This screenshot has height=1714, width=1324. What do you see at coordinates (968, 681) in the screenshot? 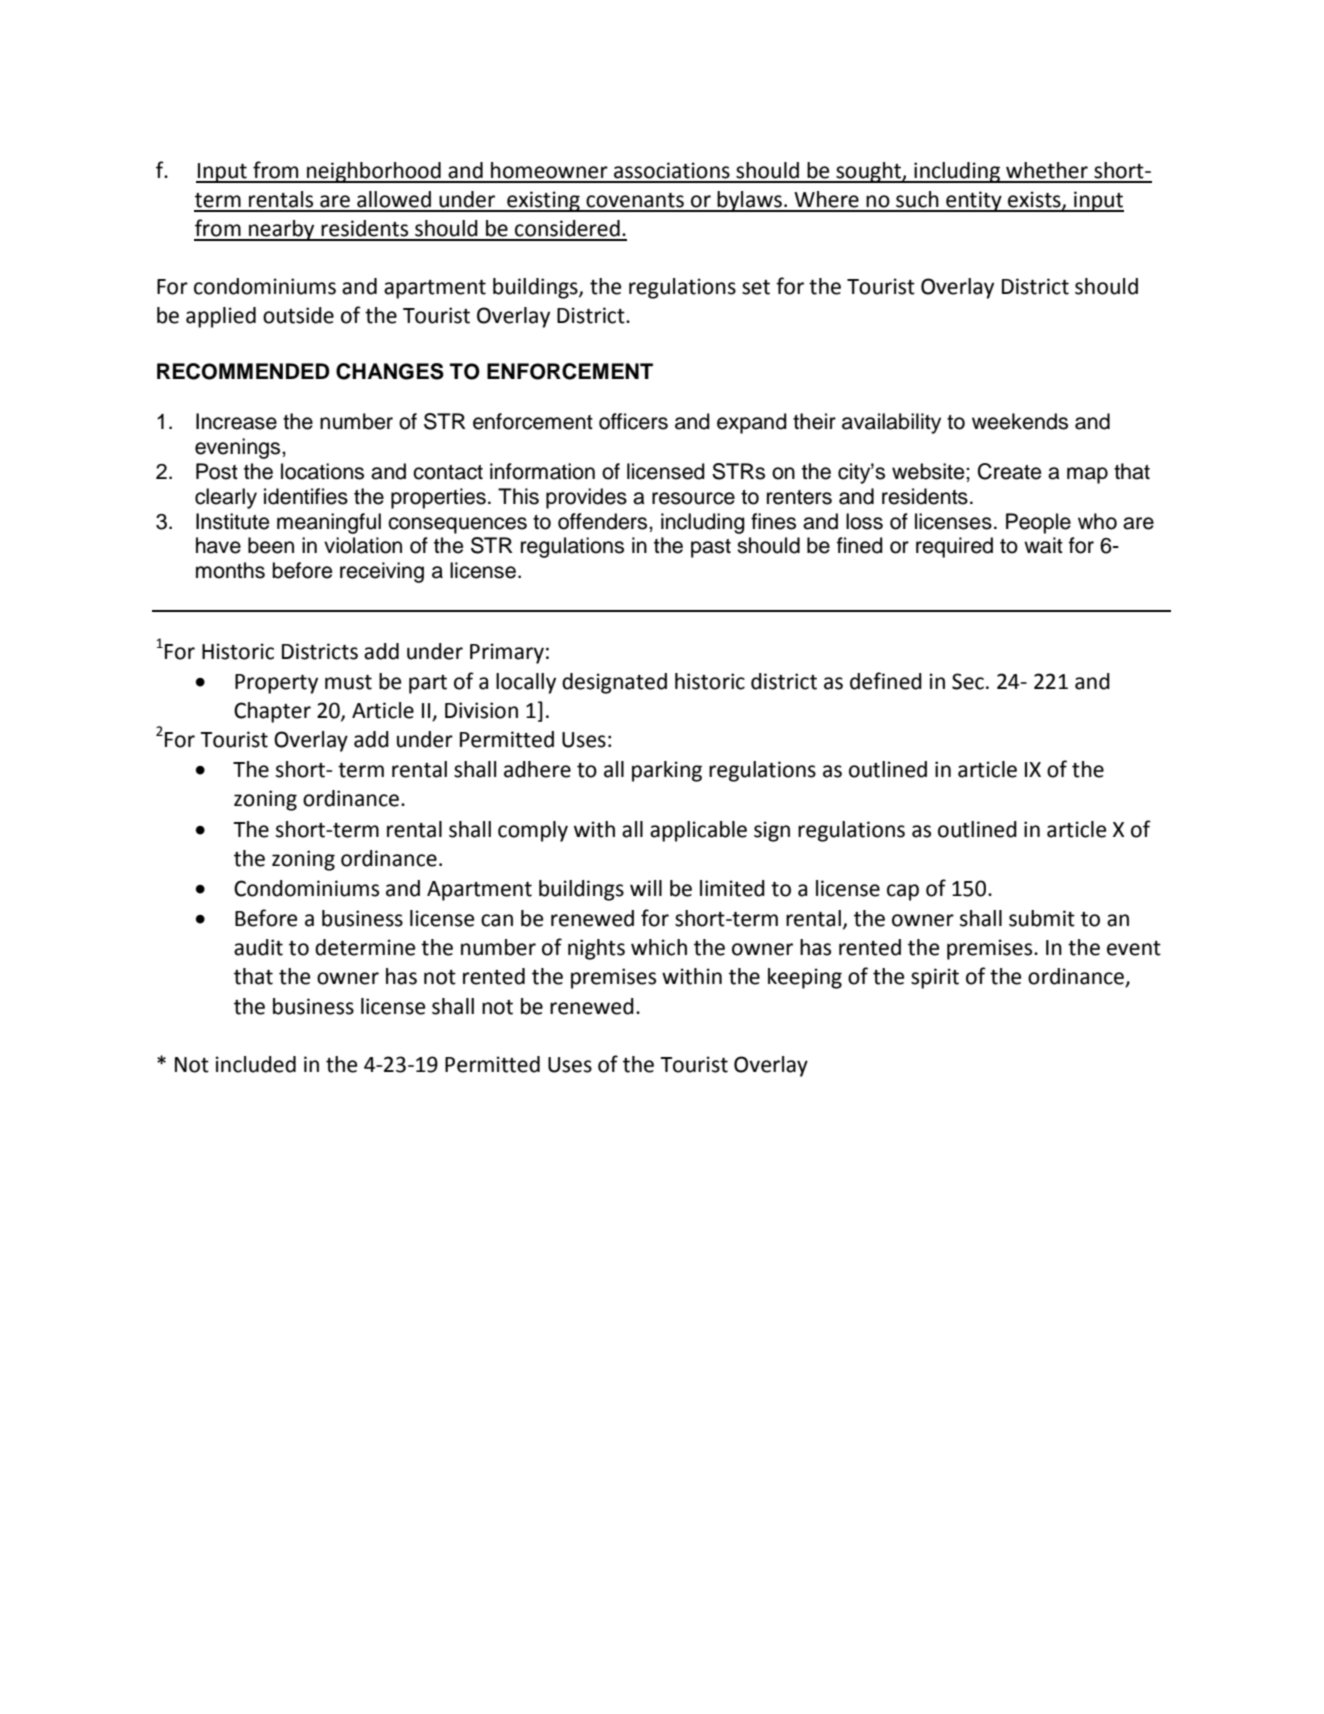
I see `Sec` at bounding box center [968, 681].
